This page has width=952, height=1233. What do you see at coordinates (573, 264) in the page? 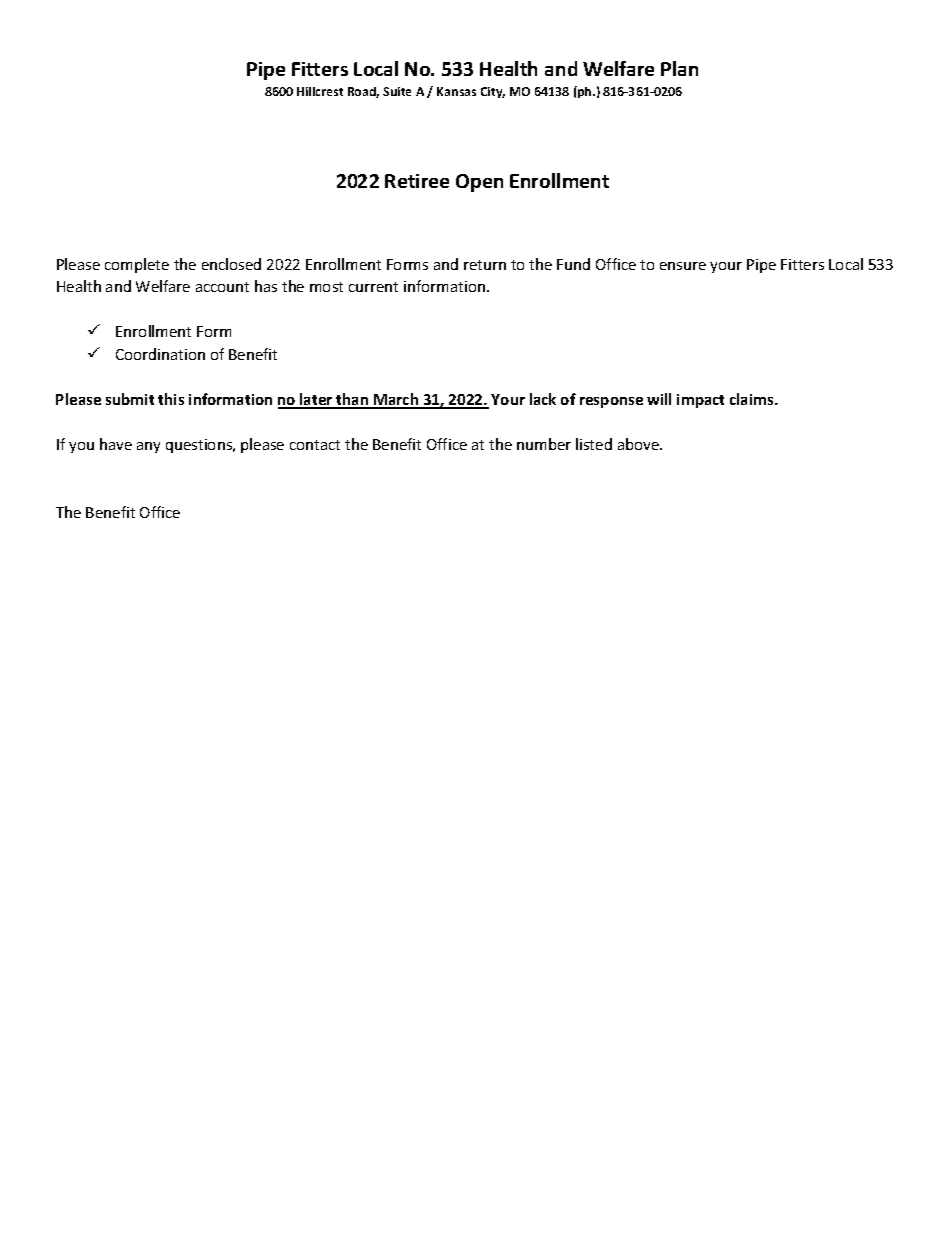
I see `Fund` at bounding box center [573, 264].
